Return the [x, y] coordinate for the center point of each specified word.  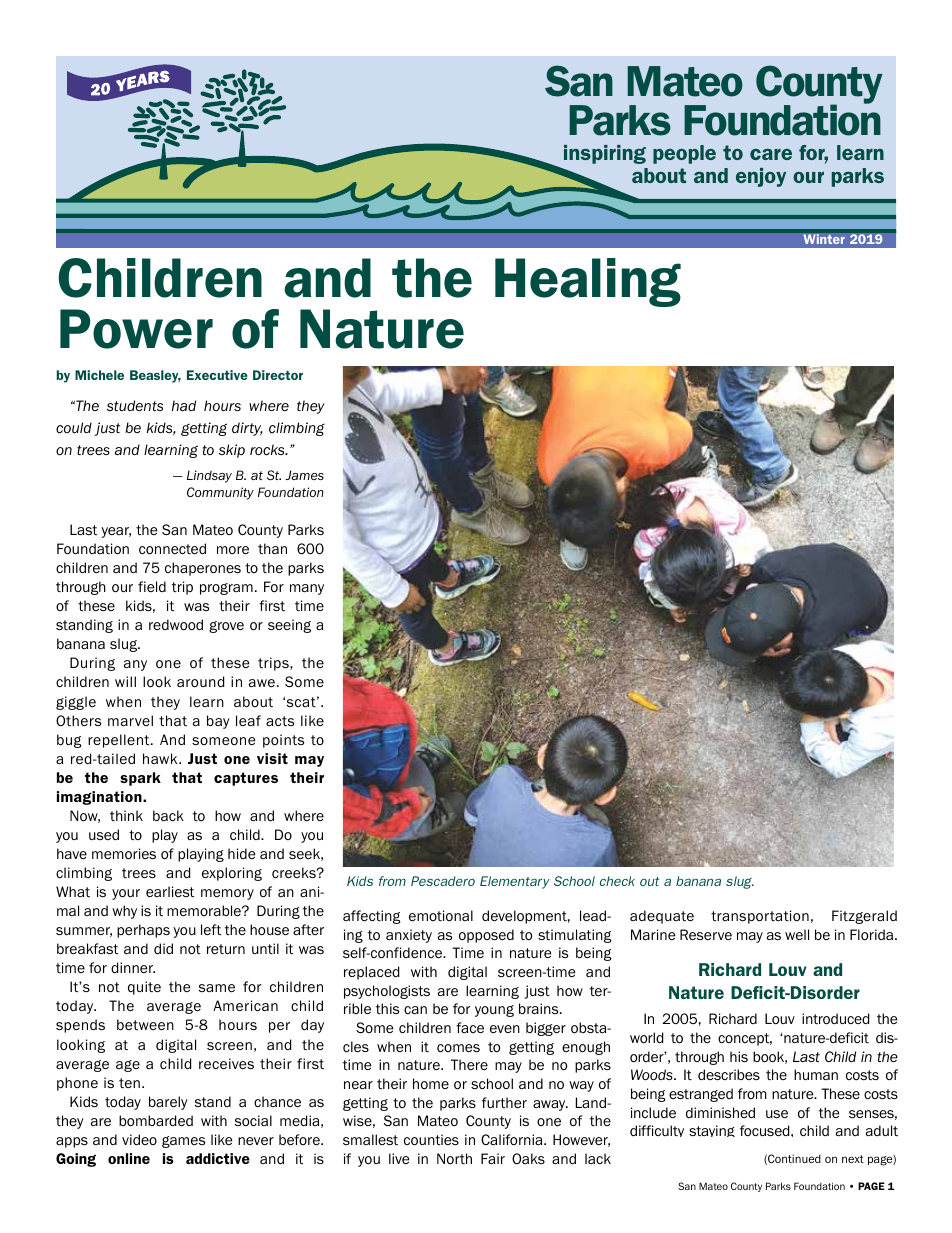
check [617, 881]
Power [136, 329]
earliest [170, 891]
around [200, 682]
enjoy [761, 177]
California [513, 1140]
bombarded [156, 1121]
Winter [824, 239]
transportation [760, 917]
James [304, 475]
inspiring [605, 154]
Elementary [515, 882]
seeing [289, 626]
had [184, 406]
